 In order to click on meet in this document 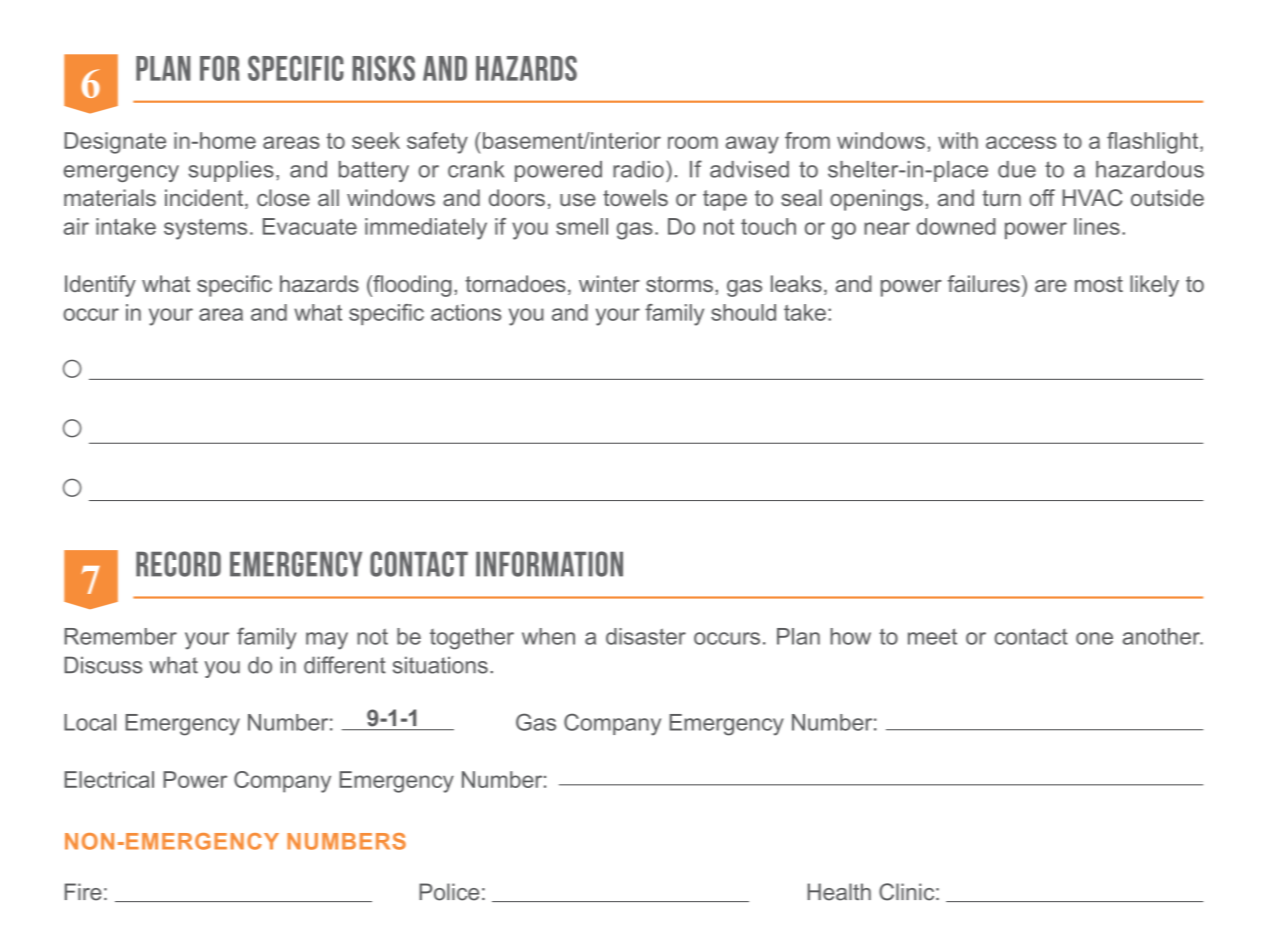, I will do `click(932, 636)`.
